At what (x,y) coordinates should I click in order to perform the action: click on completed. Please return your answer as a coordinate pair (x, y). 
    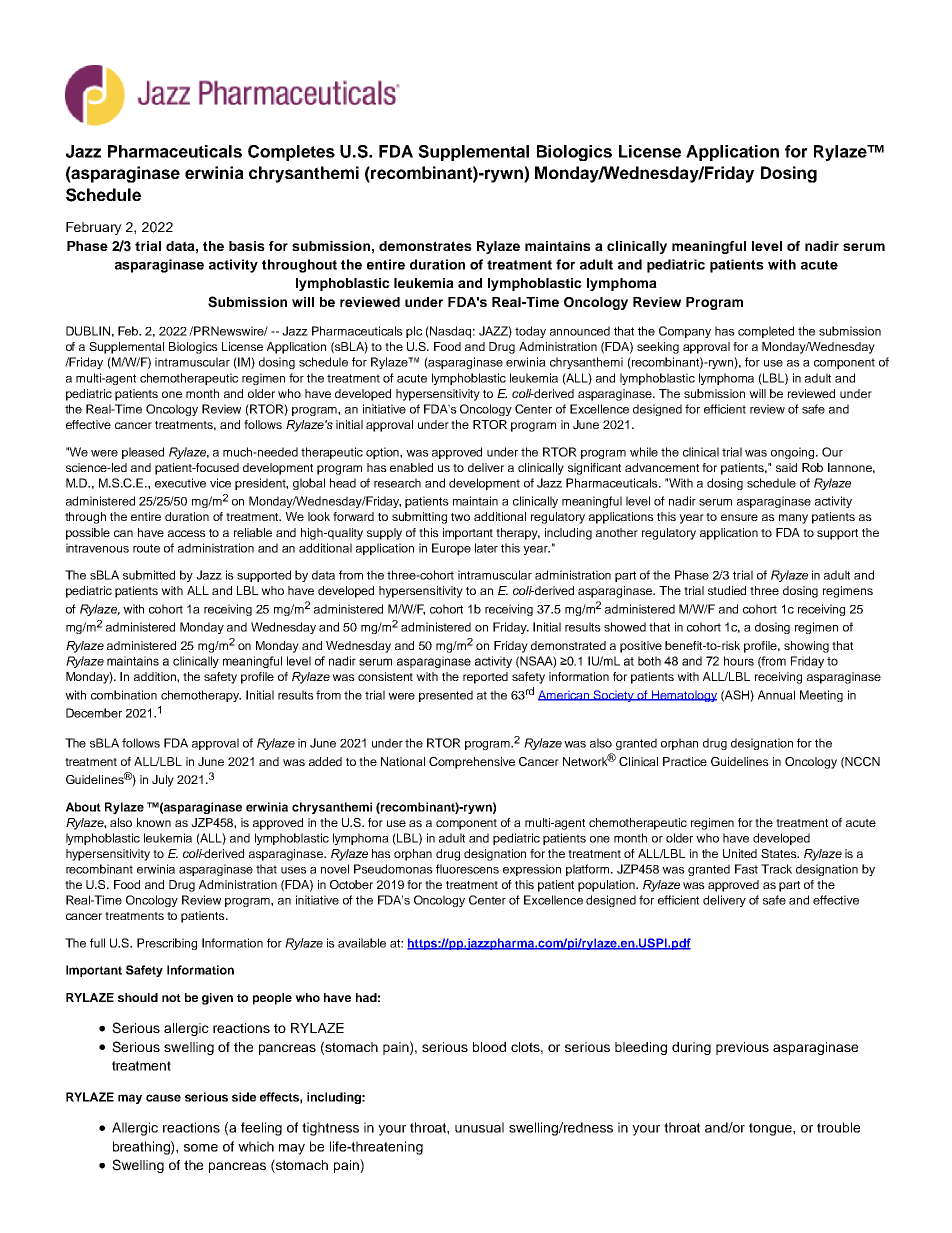
    Looking at the image, I should click on (766, 332).
